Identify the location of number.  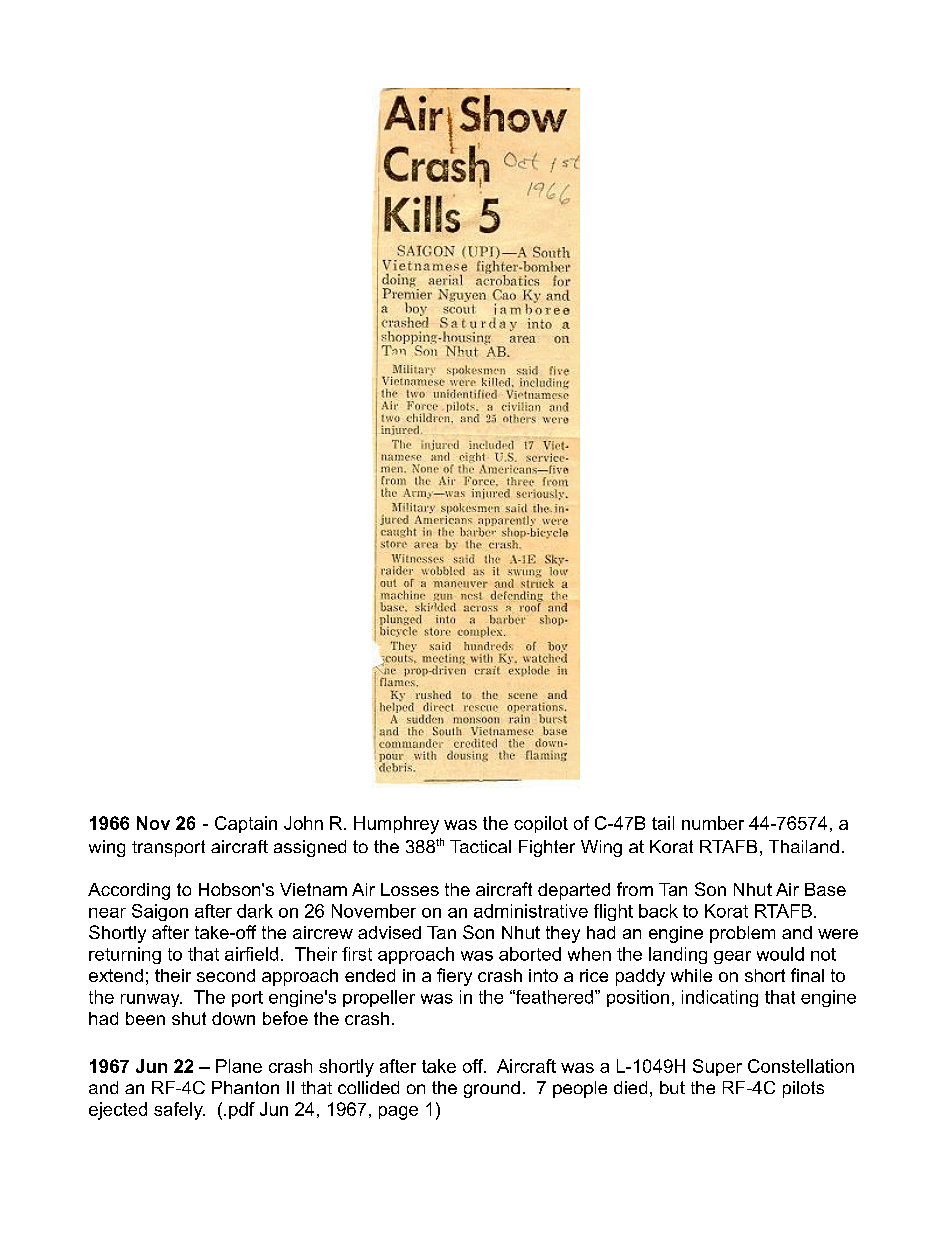
(713, 823).
